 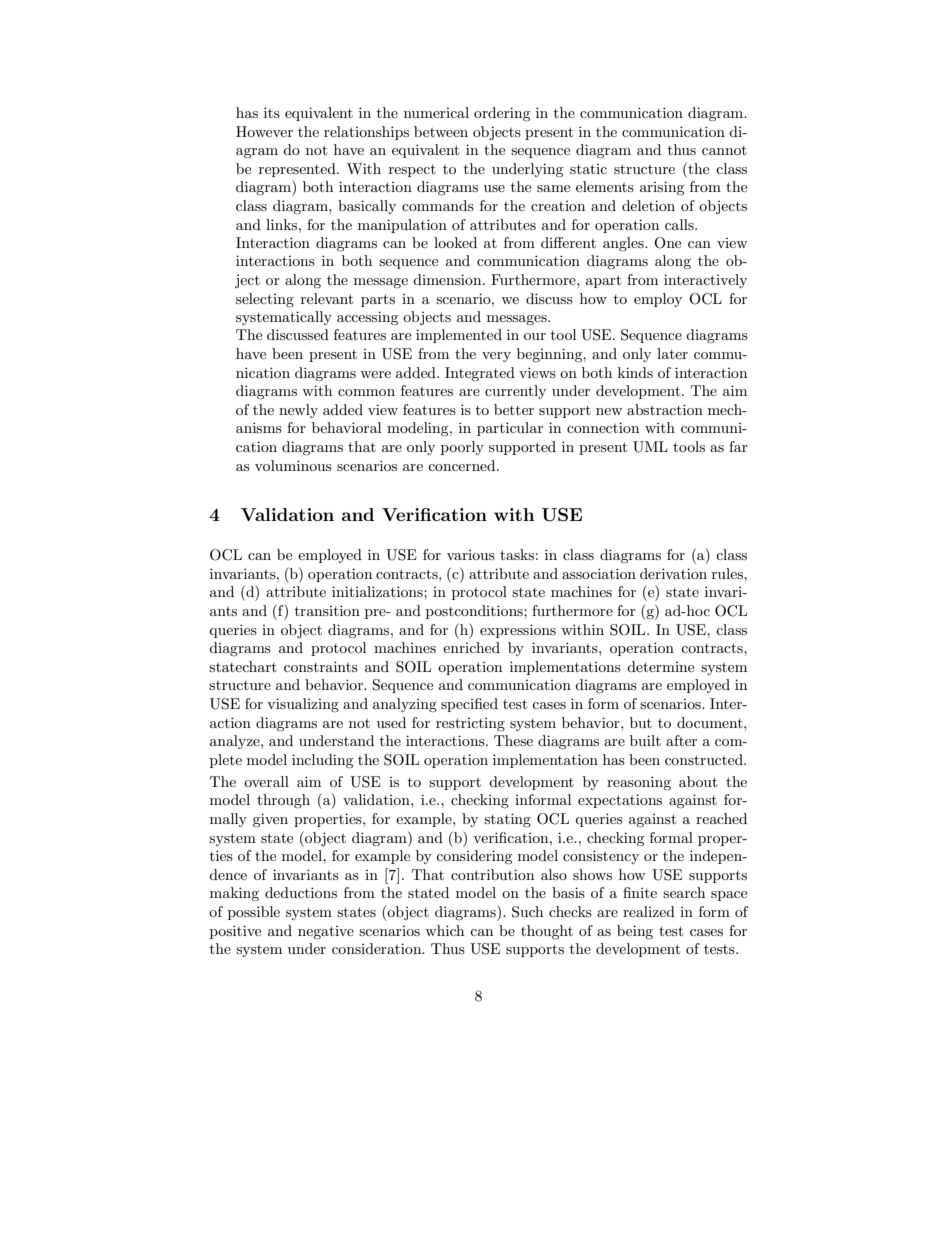 I want to click on various, so click(x=471, y=555).
